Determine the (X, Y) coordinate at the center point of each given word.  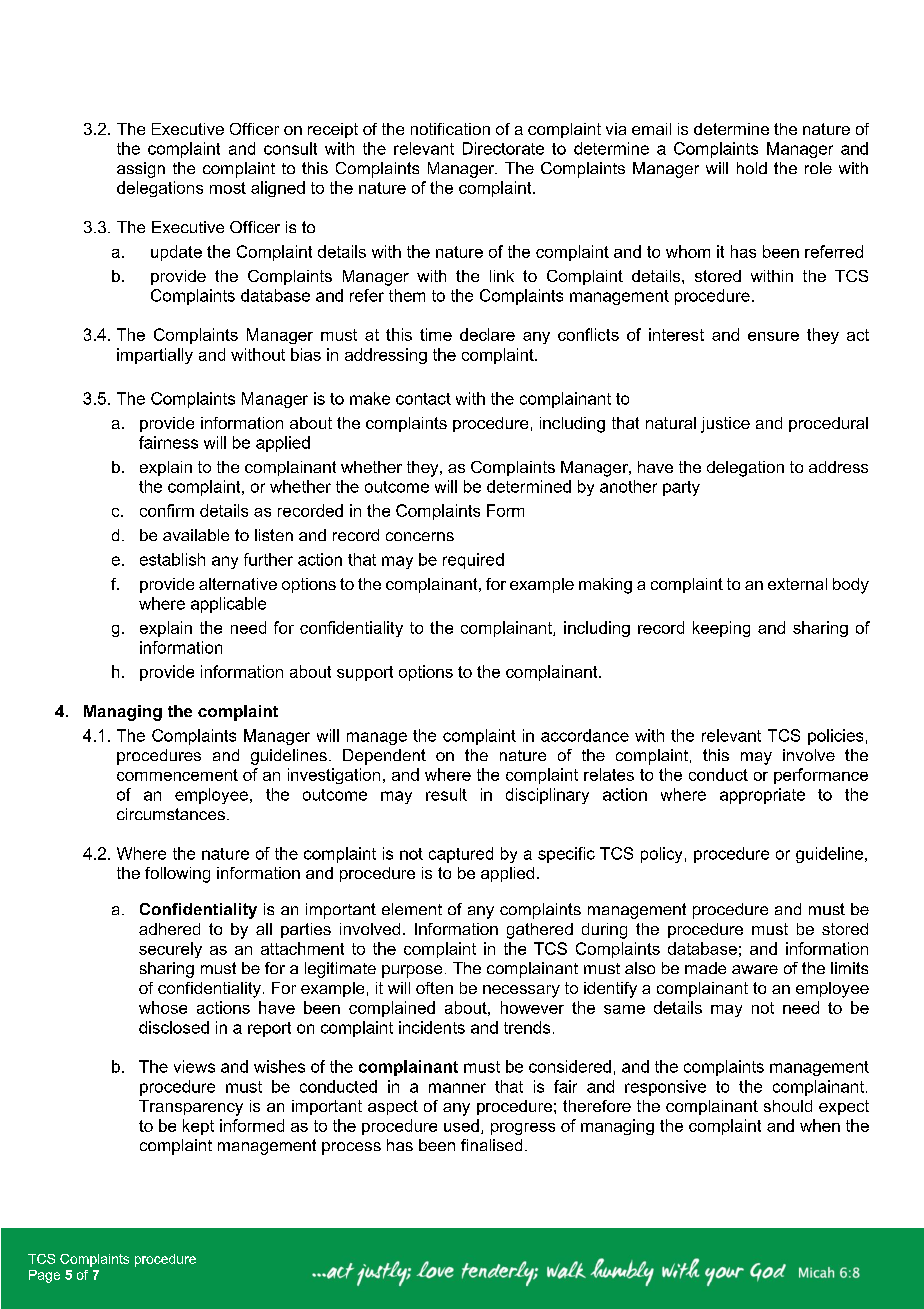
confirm (167, 510)
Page (44, 1276)
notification (450, 129)
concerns (420, 536)
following (177, 875)
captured (461, 855)
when (820, 1125)
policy (661, 855)
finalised (491, 1145)
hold (752, 168)
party (681, 488)
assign (141, 170)
